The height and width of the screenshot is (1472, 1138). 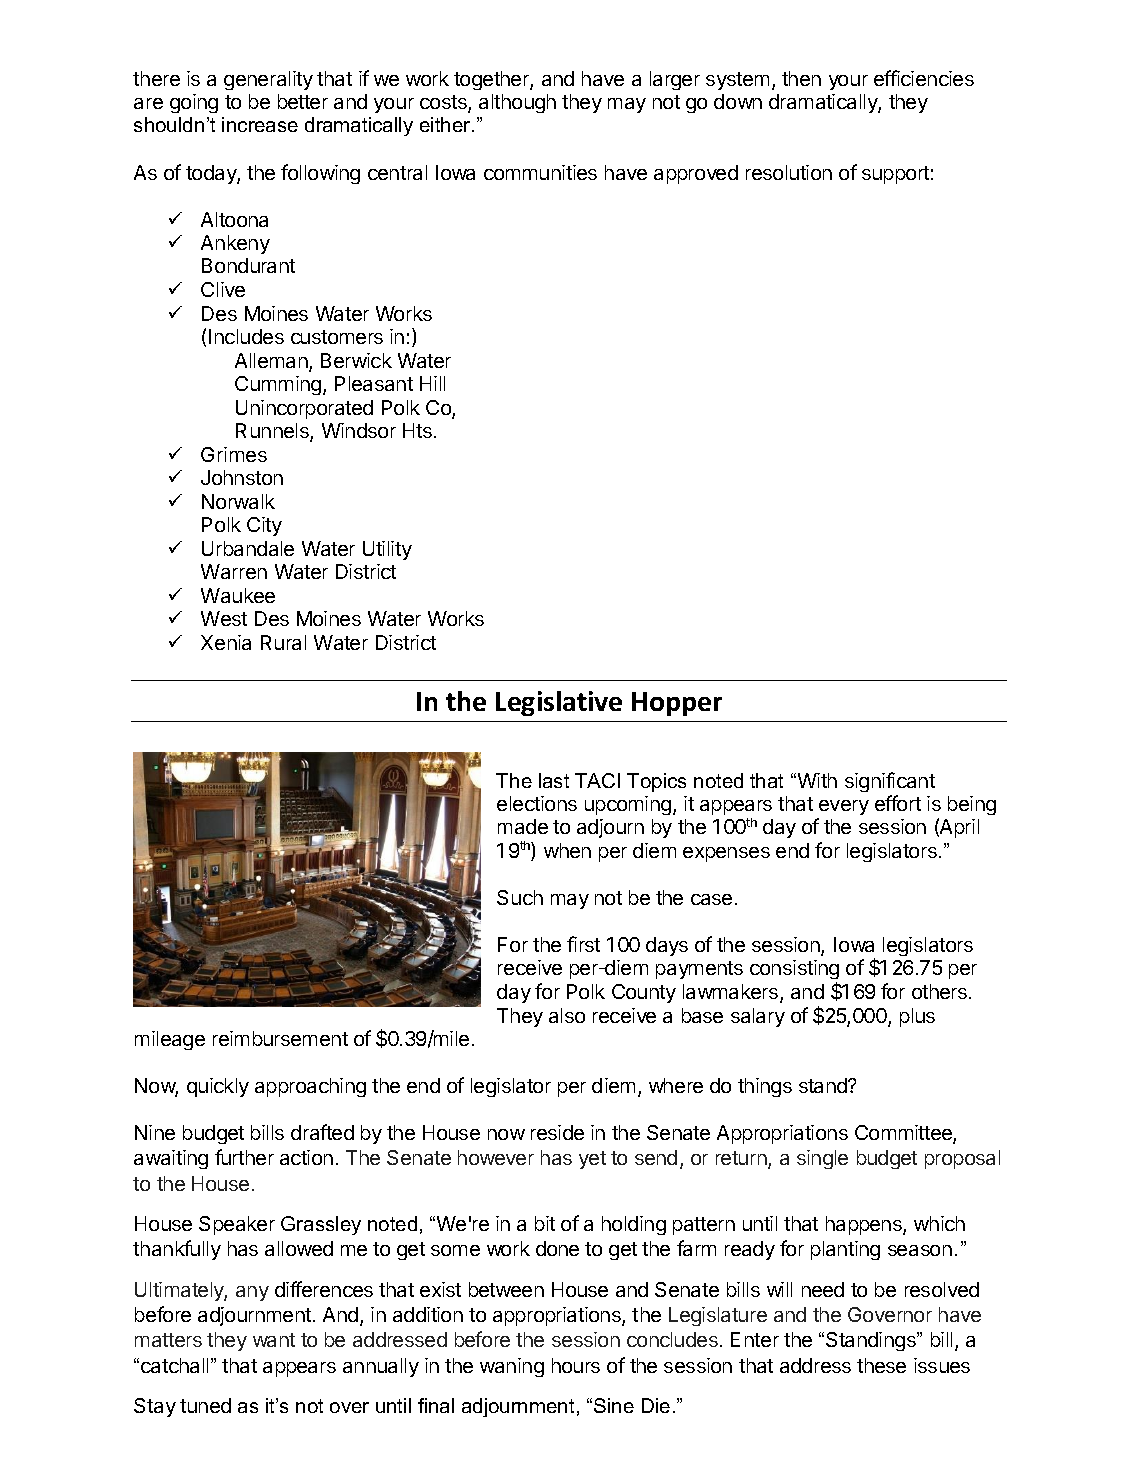 What do you see at coordinates (260, 124) in the screenshot?
I see `increase` at bounding box center [260, 124].
